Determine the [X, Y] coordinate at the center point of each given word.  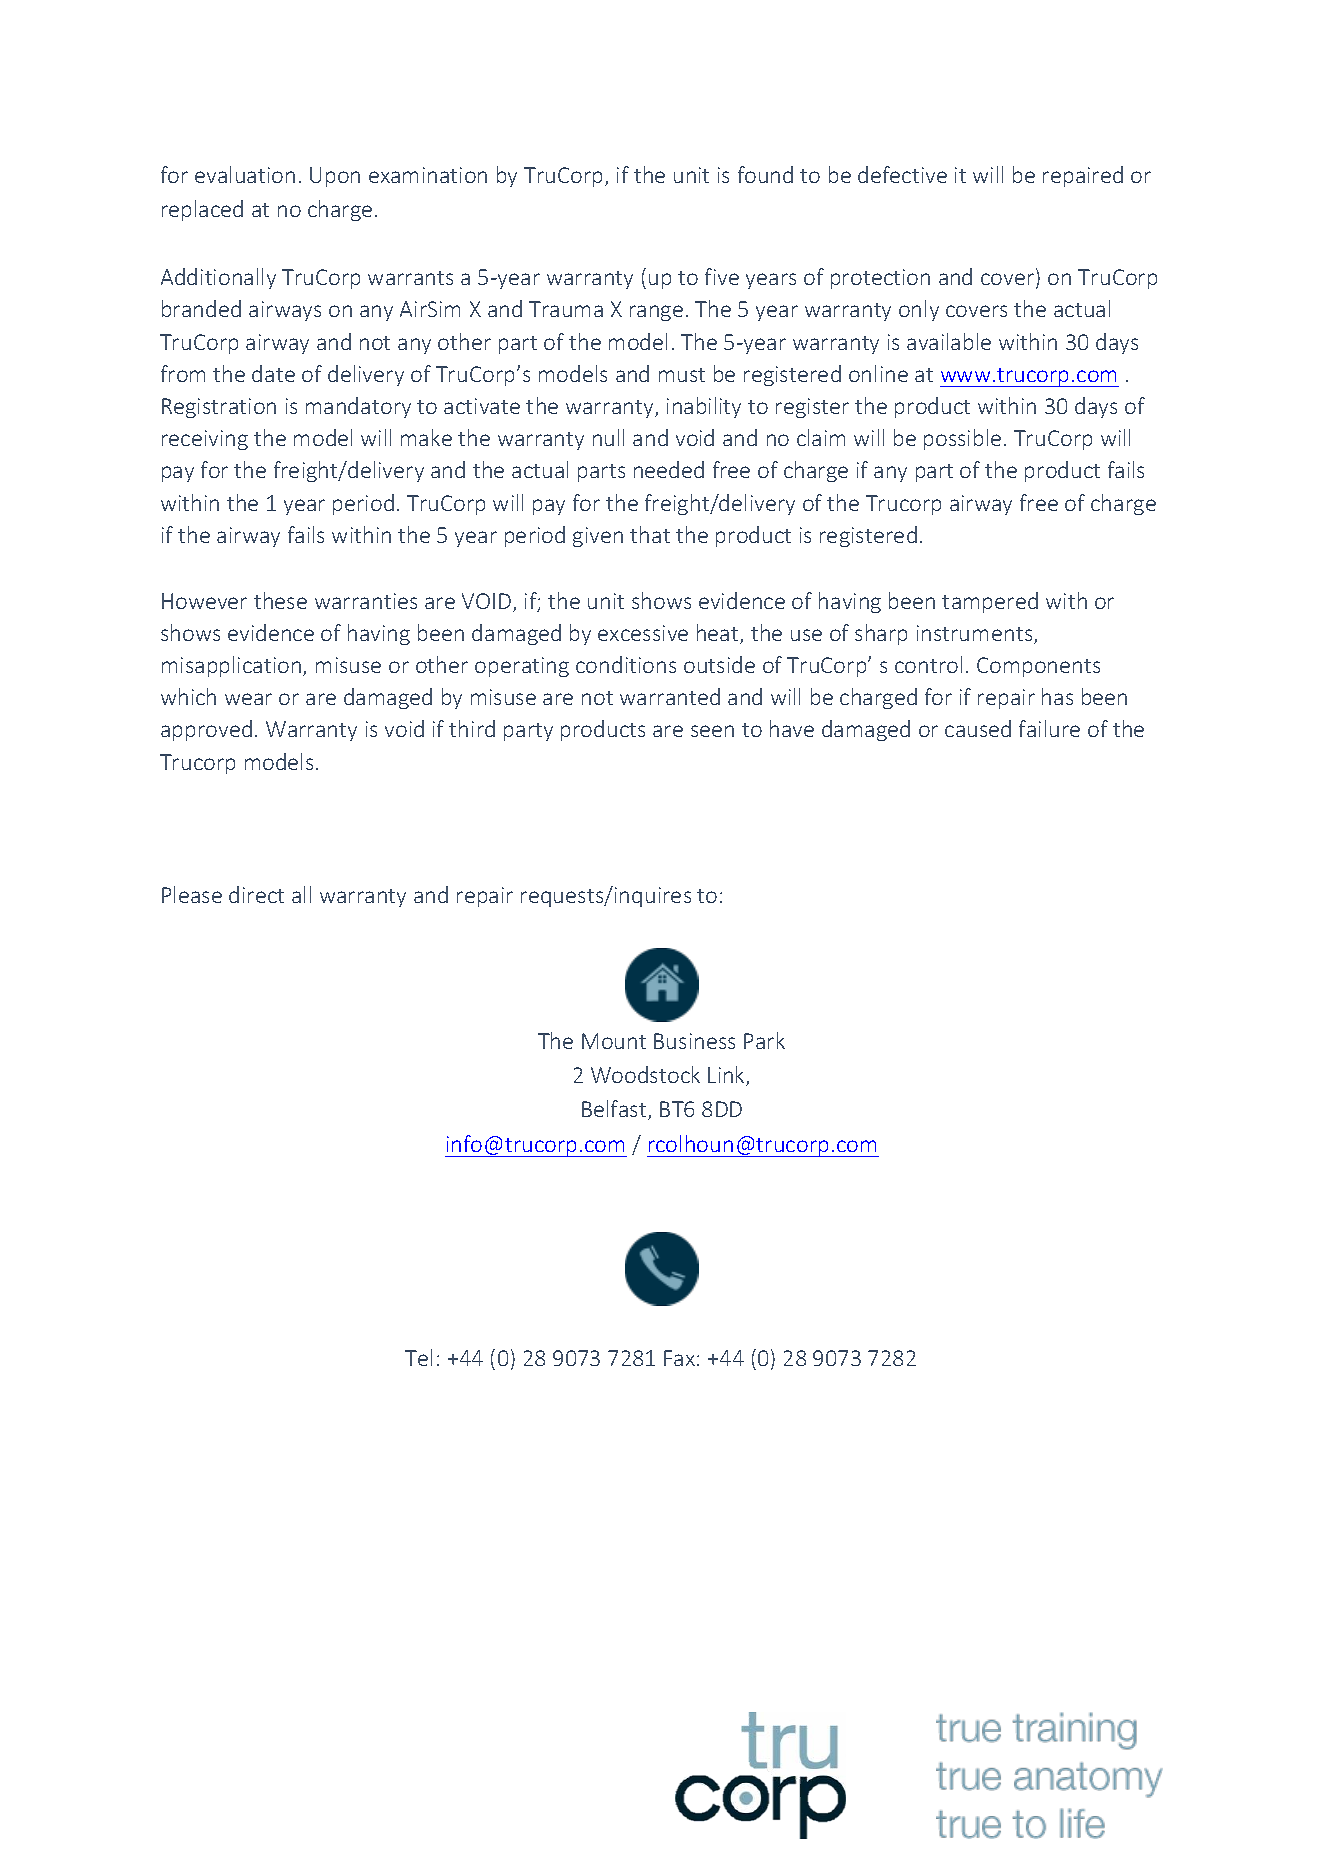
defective [902, 174]
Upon [335, 177]
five [722, 276]
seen [712, 731]
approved [206, 730]
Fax [681, 1358]
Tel [418, 1357]
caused [978, 728]
